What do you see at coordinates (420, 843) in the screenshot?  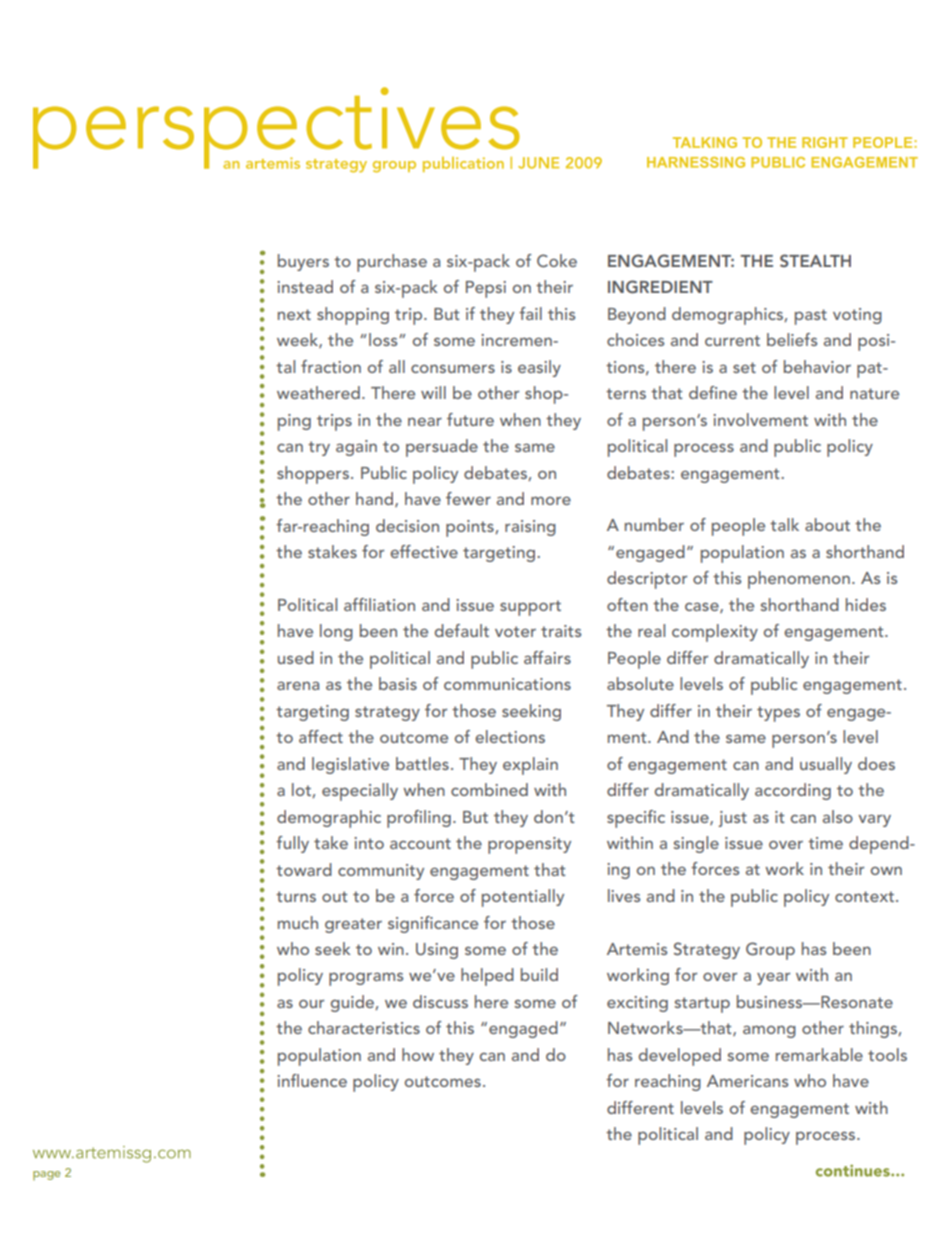 I see `account` at bounding box center [420, 843].
